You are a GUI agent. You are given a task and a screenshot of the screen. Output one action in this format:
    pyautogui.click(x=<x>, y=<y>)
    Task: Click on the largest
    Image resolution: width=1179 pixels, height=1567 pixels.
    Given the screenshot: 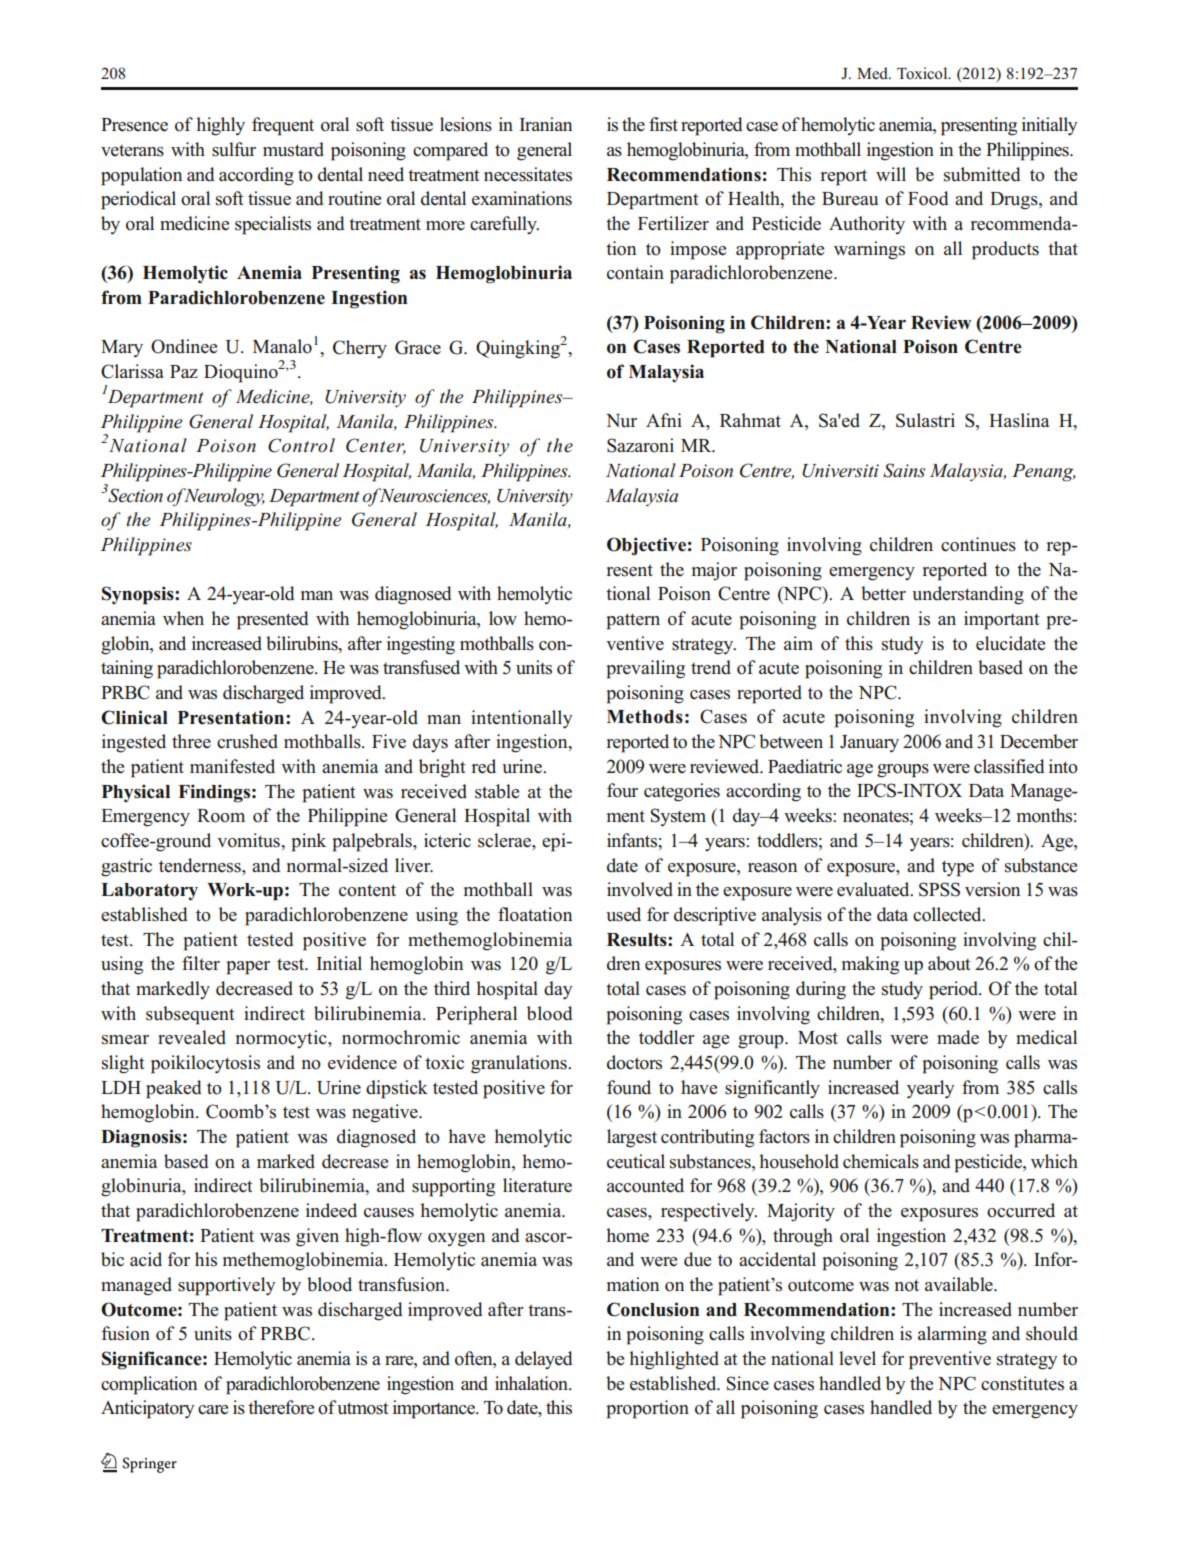 What is the action you would take?
    pyautogui.click(x=632, y=1138)
